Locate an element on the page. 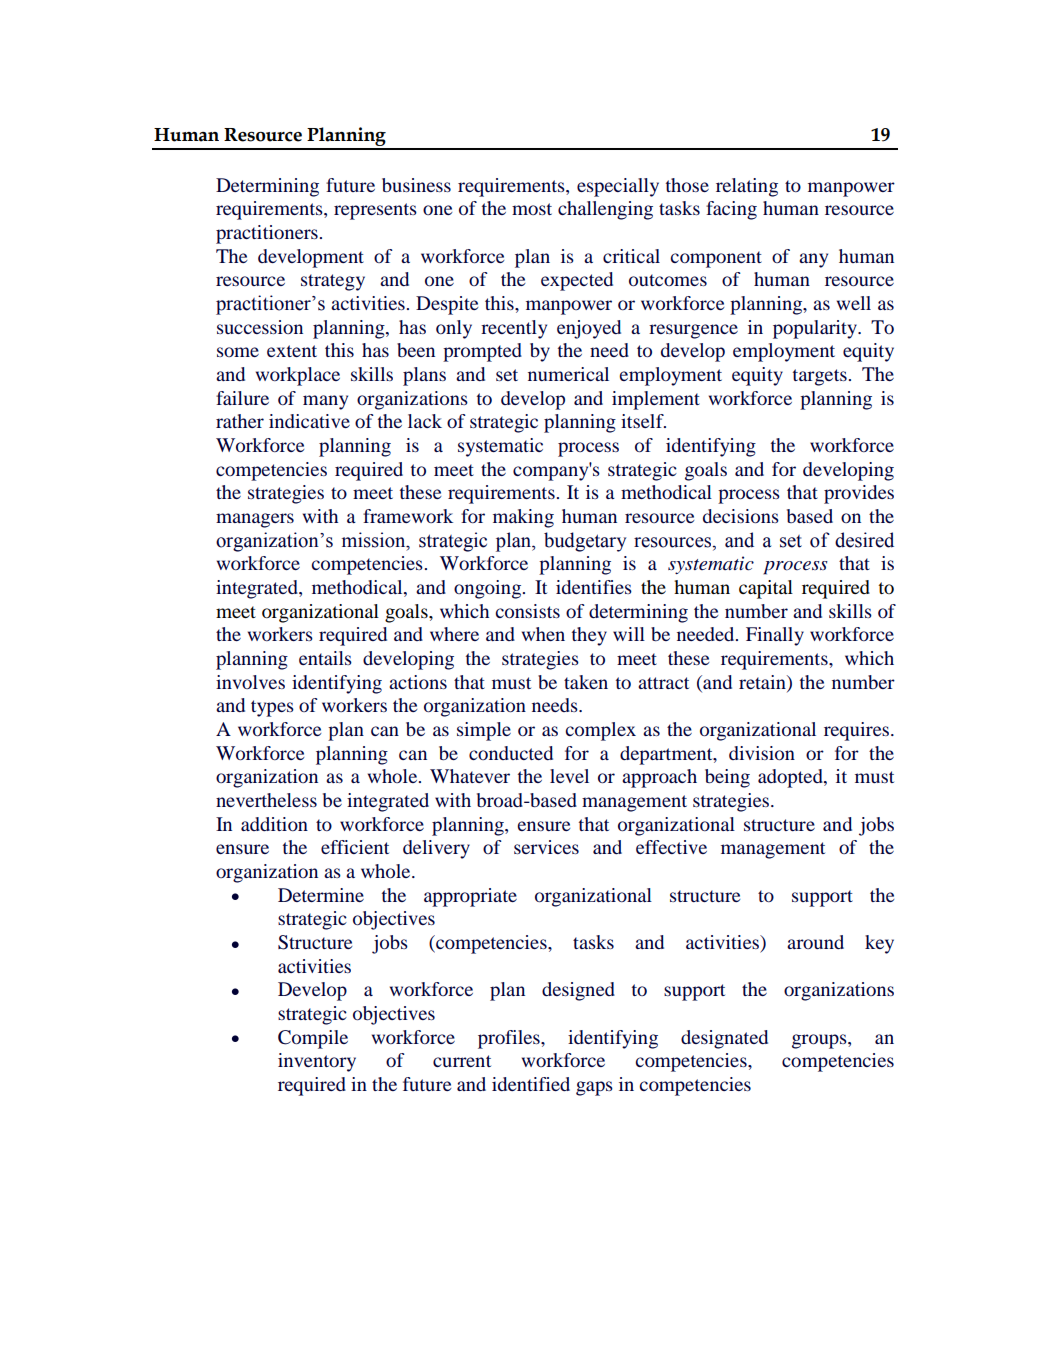  inventory is located at coordinates (317, 1062).
